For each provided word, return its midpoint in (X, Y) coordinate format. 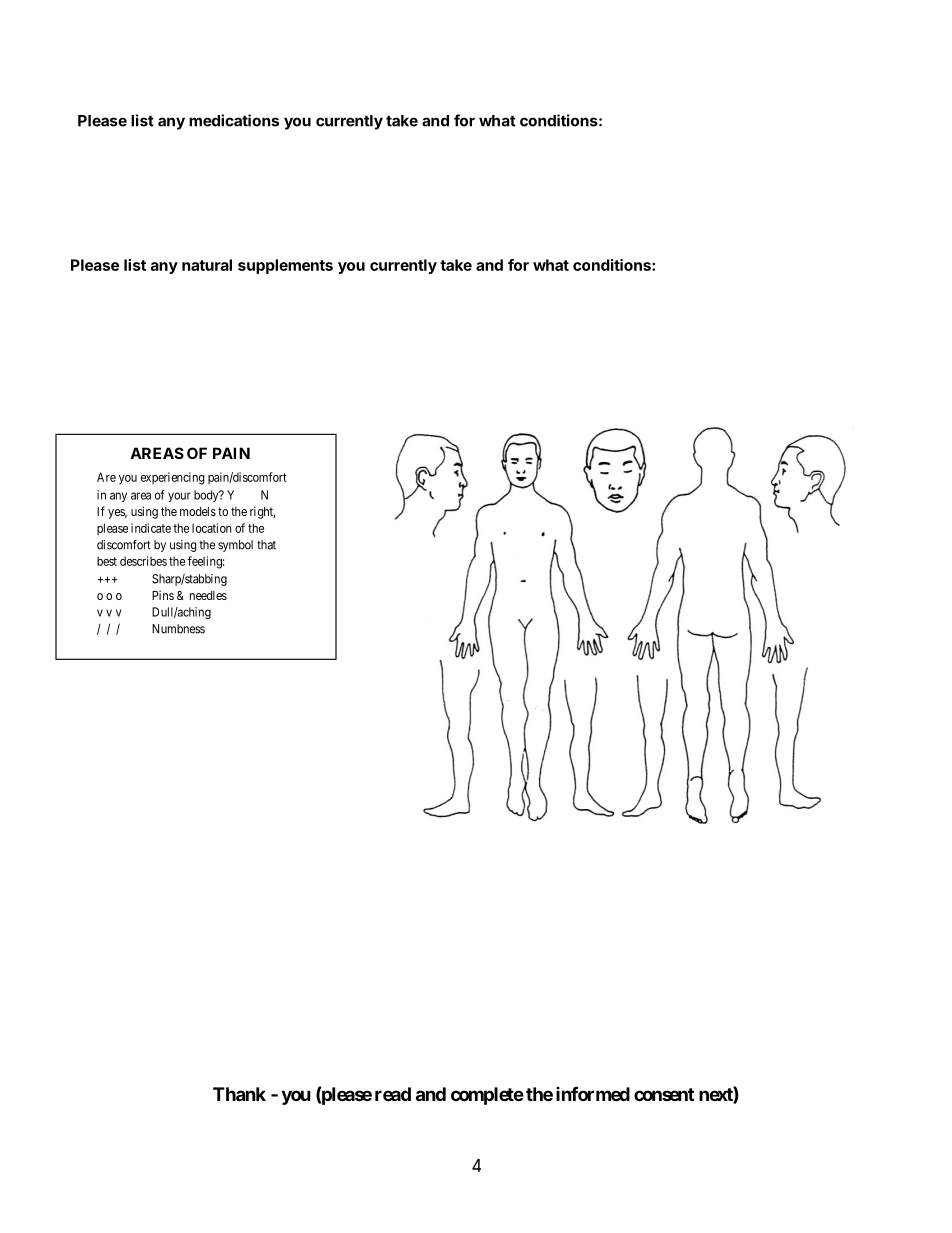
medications (234, 120)
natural (207, 265)
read (393, 1094)
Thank (239, 1094)
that (266, 545)
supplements (285, 266)
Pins (163, 595)
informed (593, 1093)
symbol (235, 546)
